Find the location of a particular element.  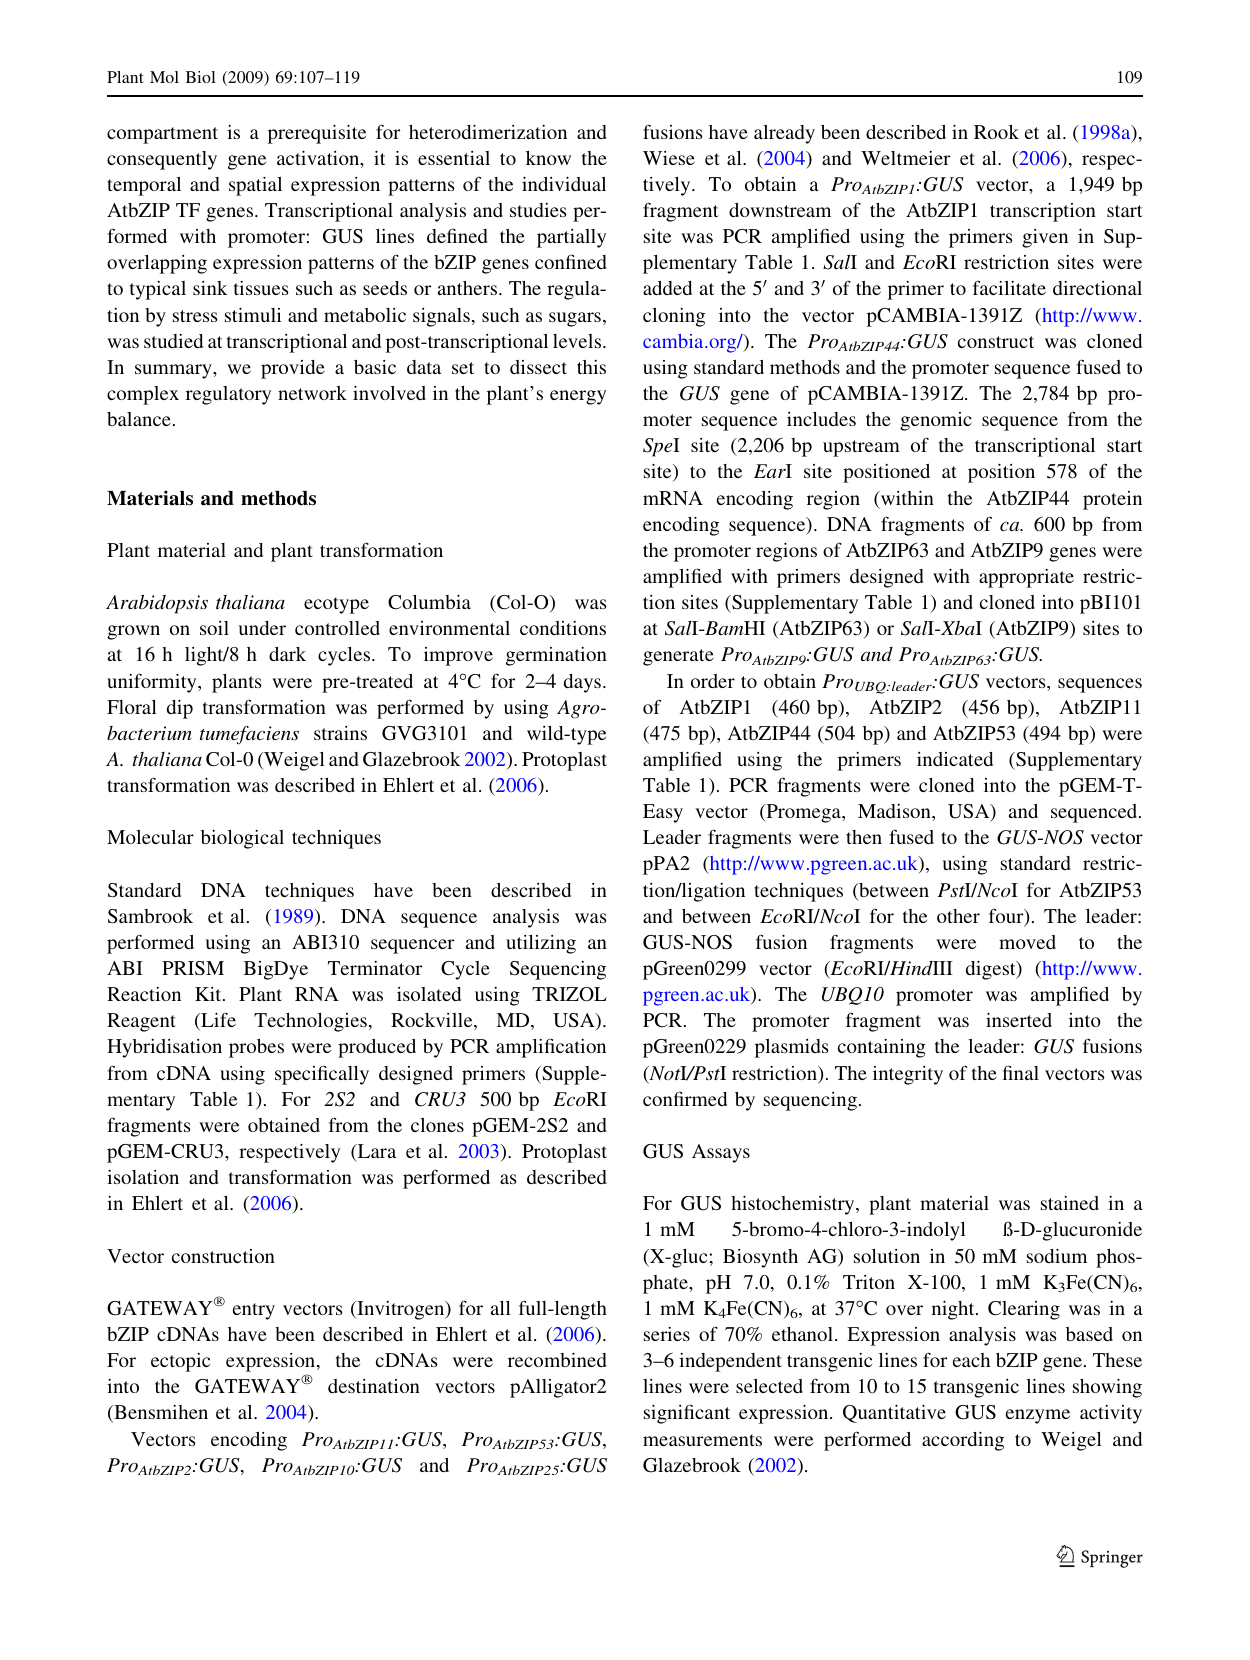

strains is located at coordinates (340, 733).
